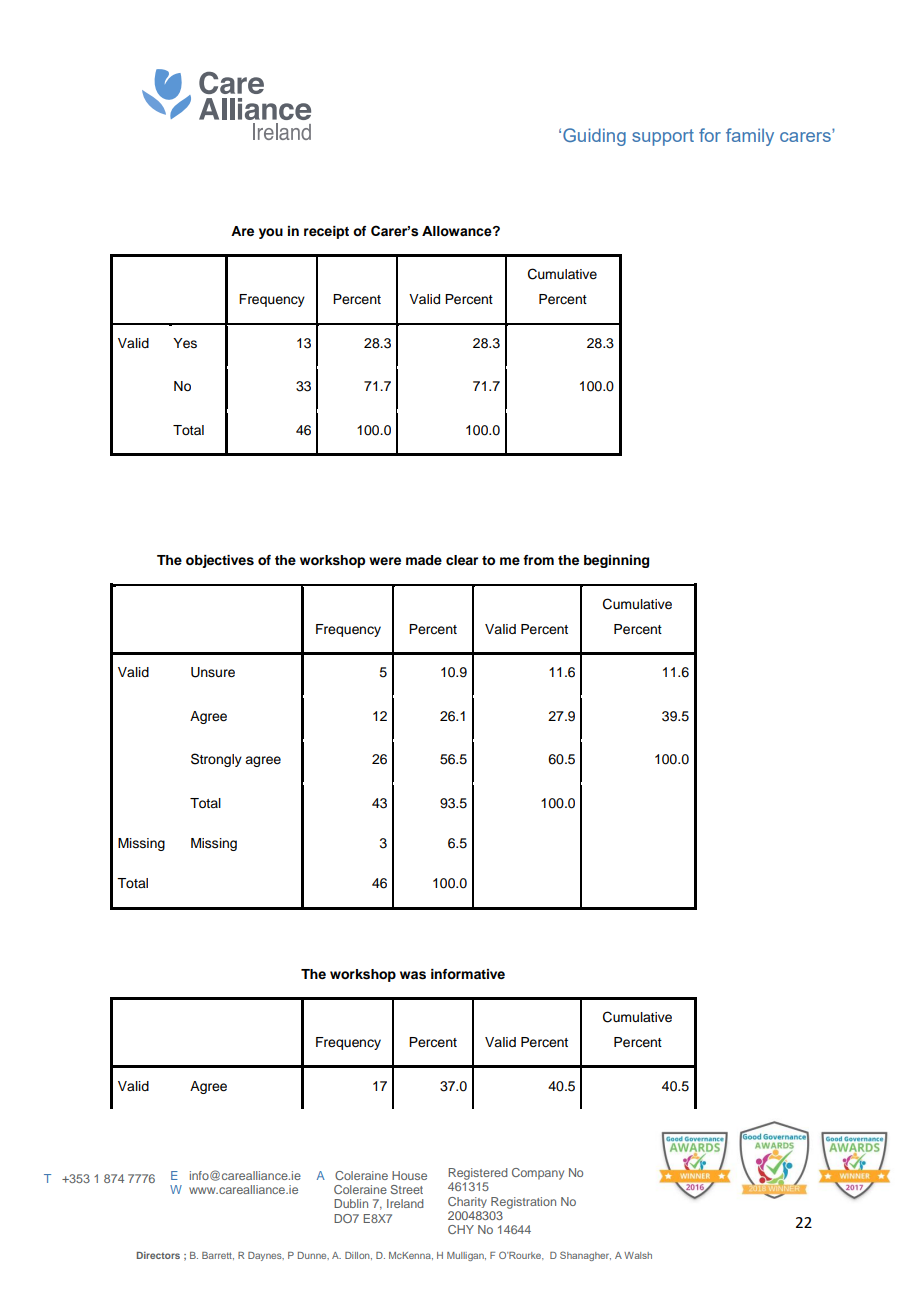 The width and height of the image is (924, 1308). What do you see at coordinates (462, 560) in the image?
I see `clear` at bounding box center [462, 560].
